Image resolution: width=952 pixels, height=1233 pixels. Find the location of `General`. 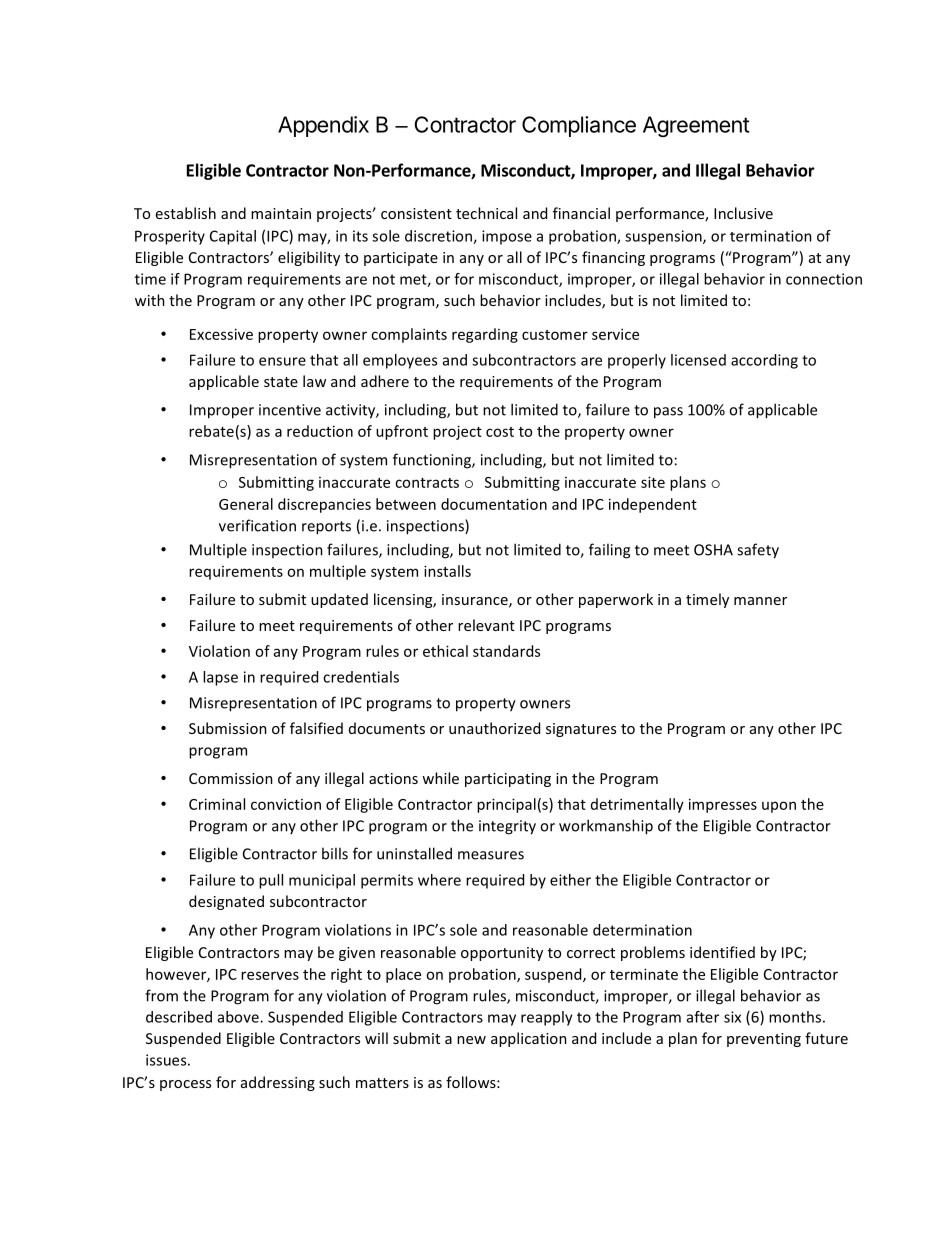

General is located at coordinates (246, 504).
